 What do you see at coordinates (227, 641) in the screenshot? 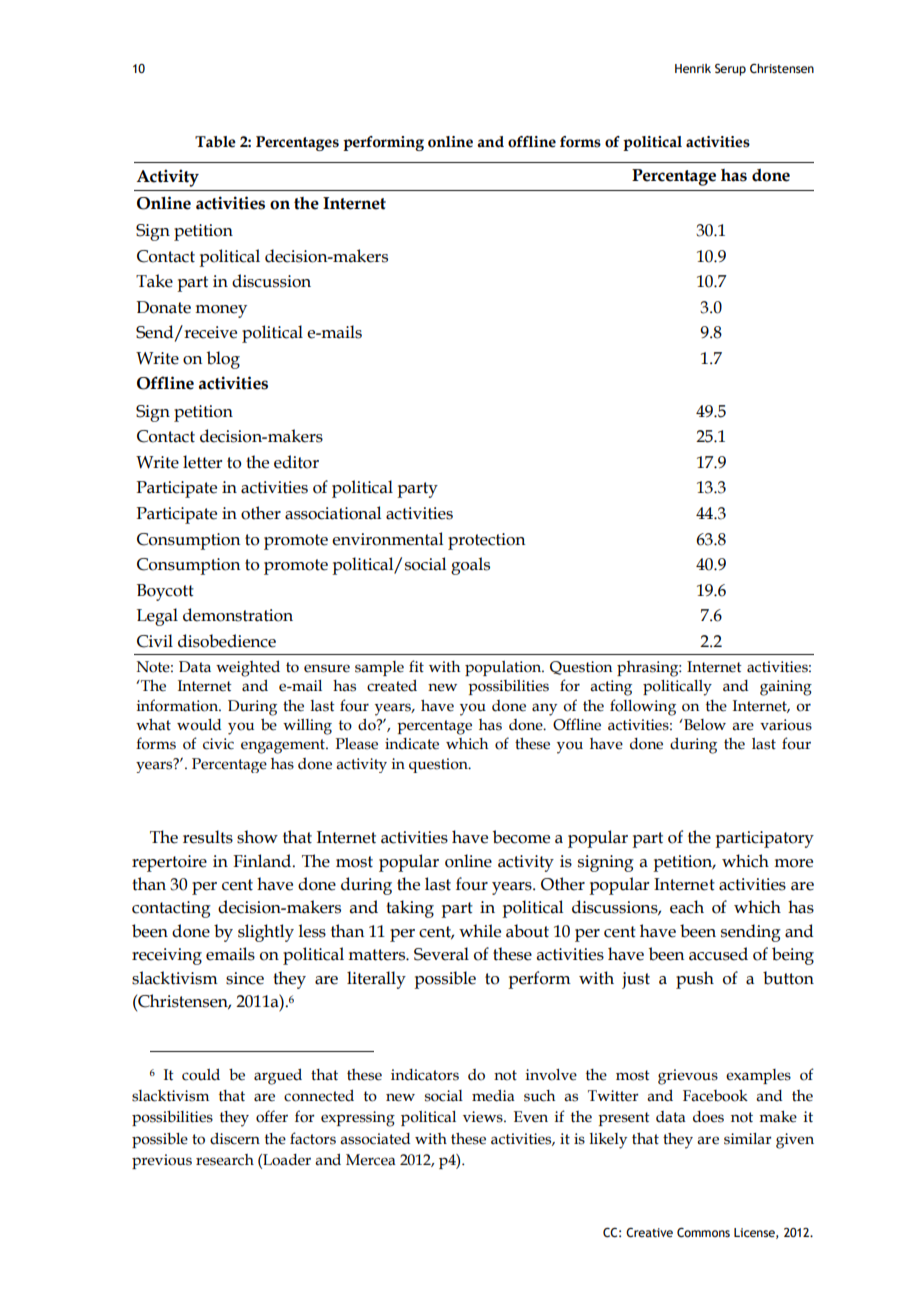
I see `disobedience` at bounding box center [227, 641].
